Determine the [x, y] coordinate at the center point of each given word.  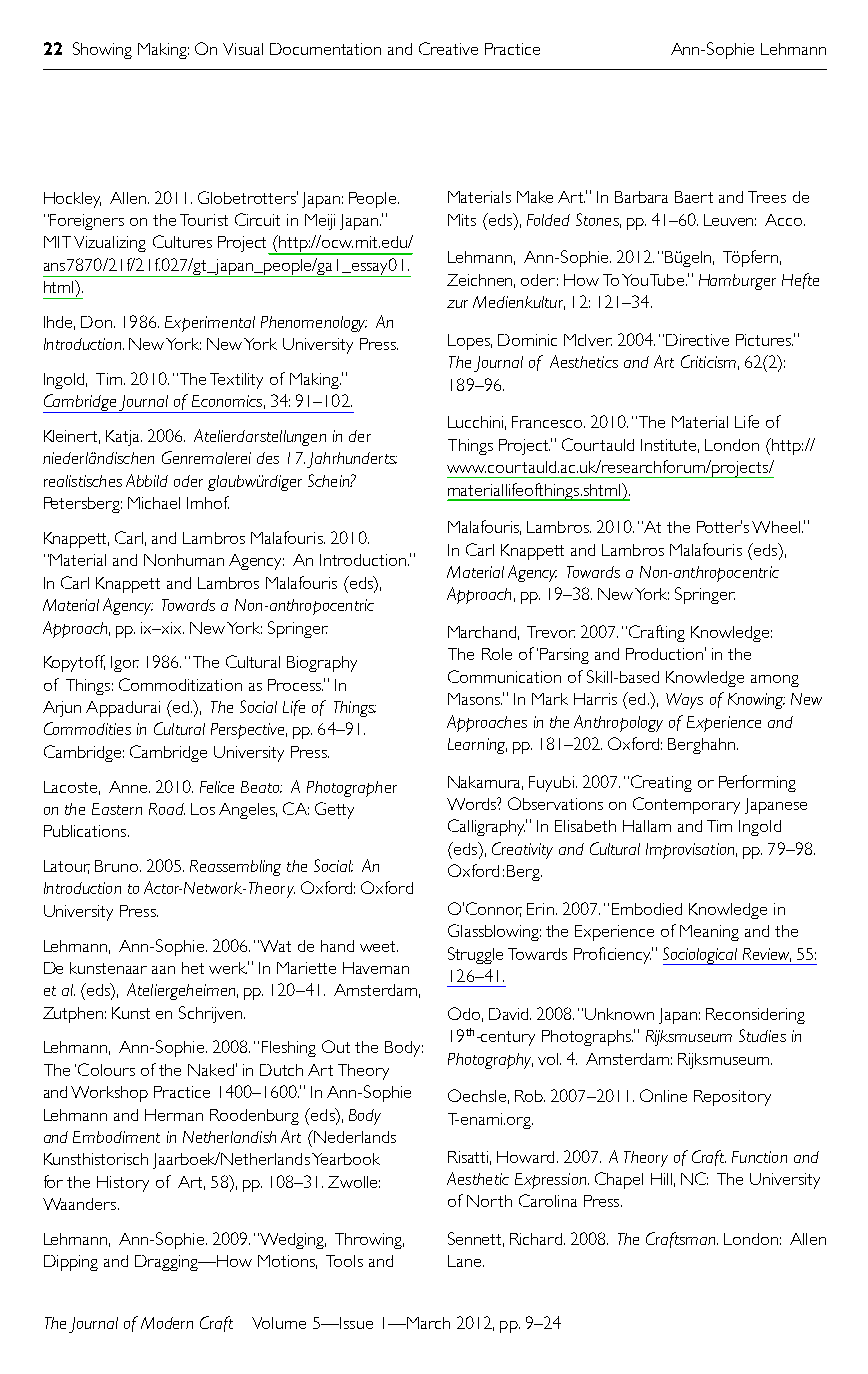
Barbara [641, 197]
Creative [448, 48]
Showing [102, 50]
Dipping [71, 1263]
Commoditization [180, 684]
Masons [475, 699]
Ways [684, 701]
